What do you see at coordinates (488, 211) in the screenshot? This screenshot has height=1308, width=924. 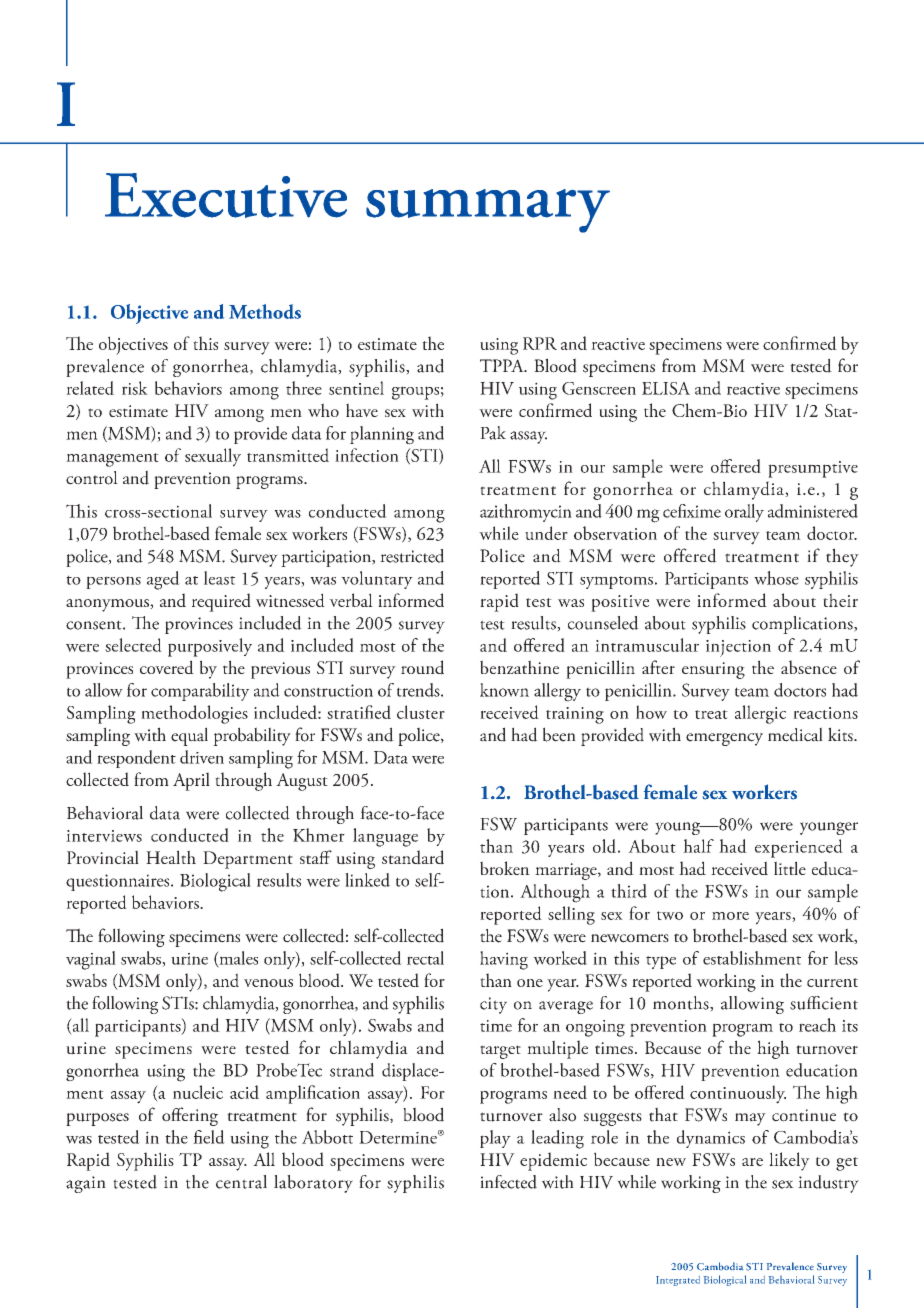 I see `summary` at bounding box center [488, 211].
